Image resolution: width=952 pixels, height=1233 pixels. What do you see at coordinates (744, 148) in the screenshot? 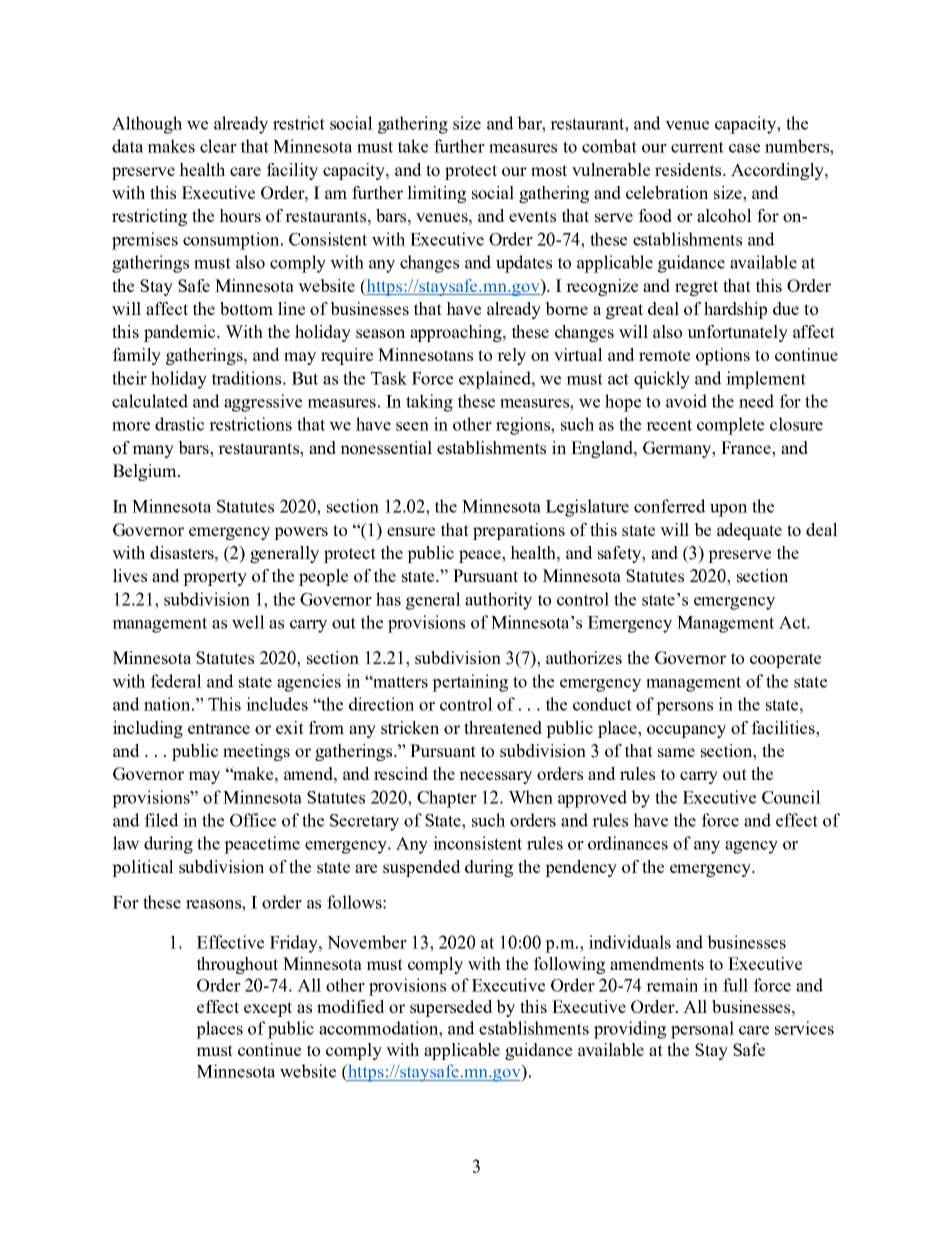
I see `case` at bounding box center [744, 148].
